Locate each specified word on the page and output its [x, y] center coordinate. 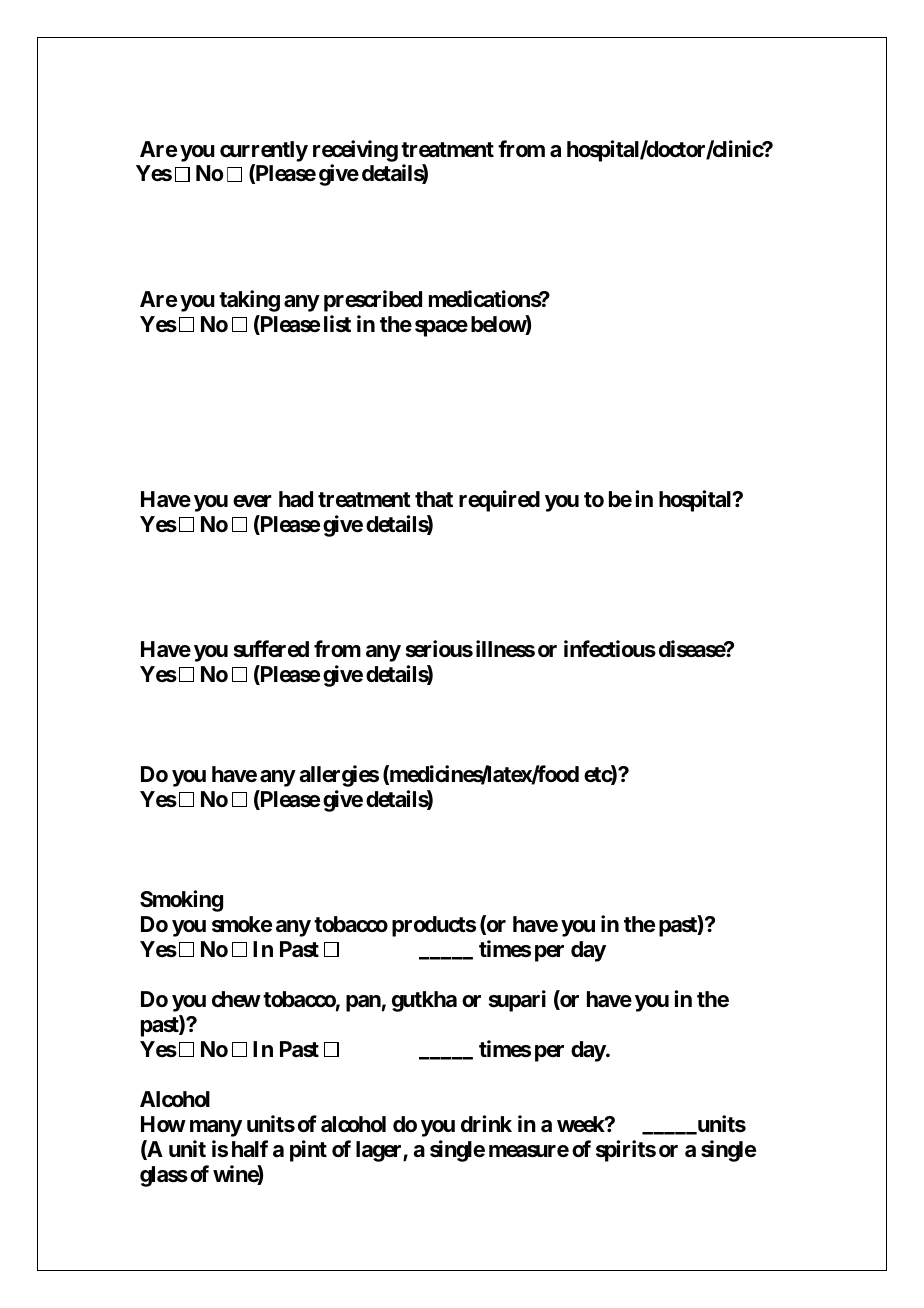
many [216, 1128]
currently [264, 151]
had [296, 499]
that [434, 499]
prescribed [373, 301]
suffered [271, 649]
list [337, 323]
